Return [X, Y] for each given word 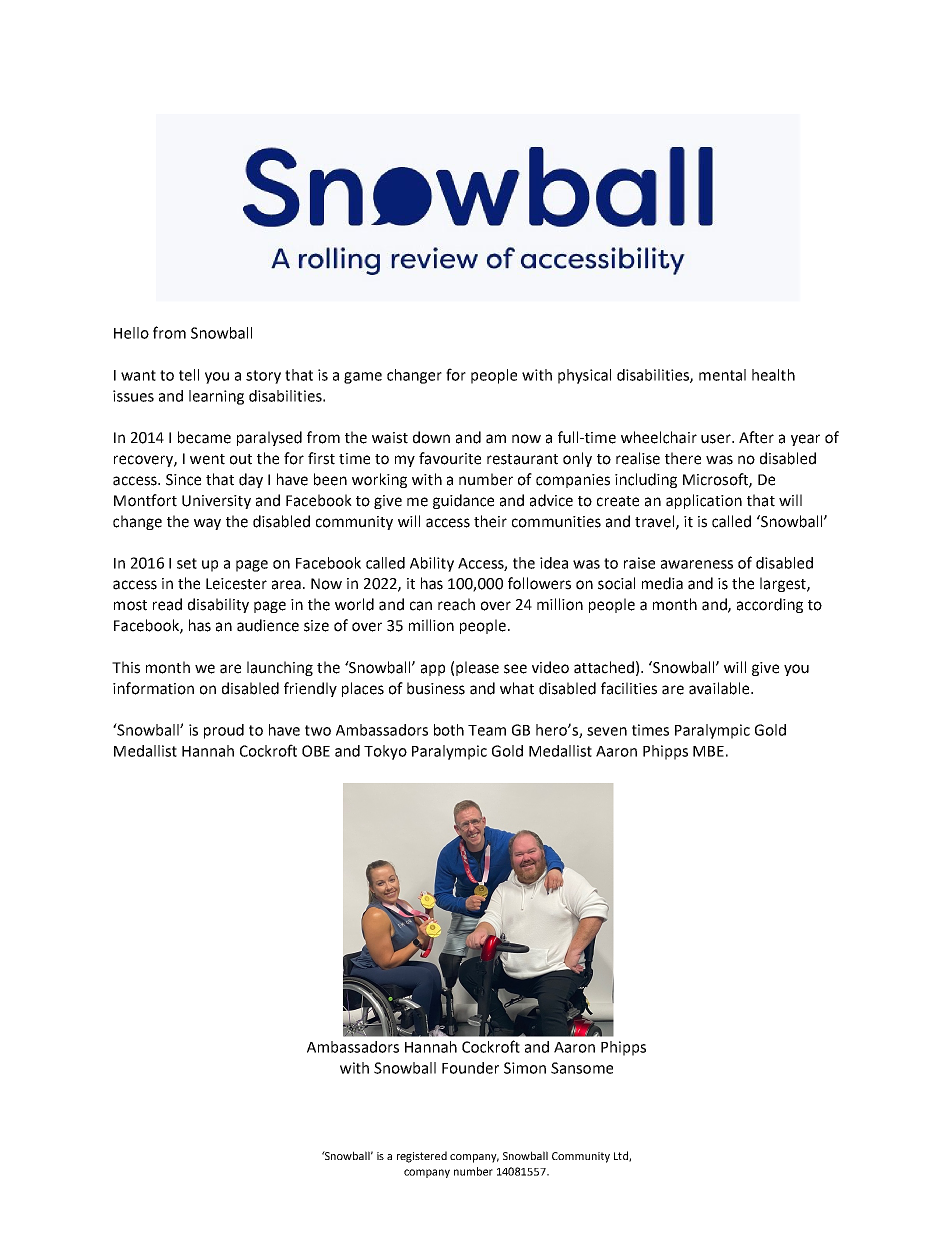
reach [456, 604]
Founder [470, 1068]
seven [607, 731]
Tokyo [385, 752]
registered [422, 1157]
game [363, 378]
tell [189, 375]
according [770, 605]
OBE [316, 751]
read [167, 604]
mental [722, 375]
